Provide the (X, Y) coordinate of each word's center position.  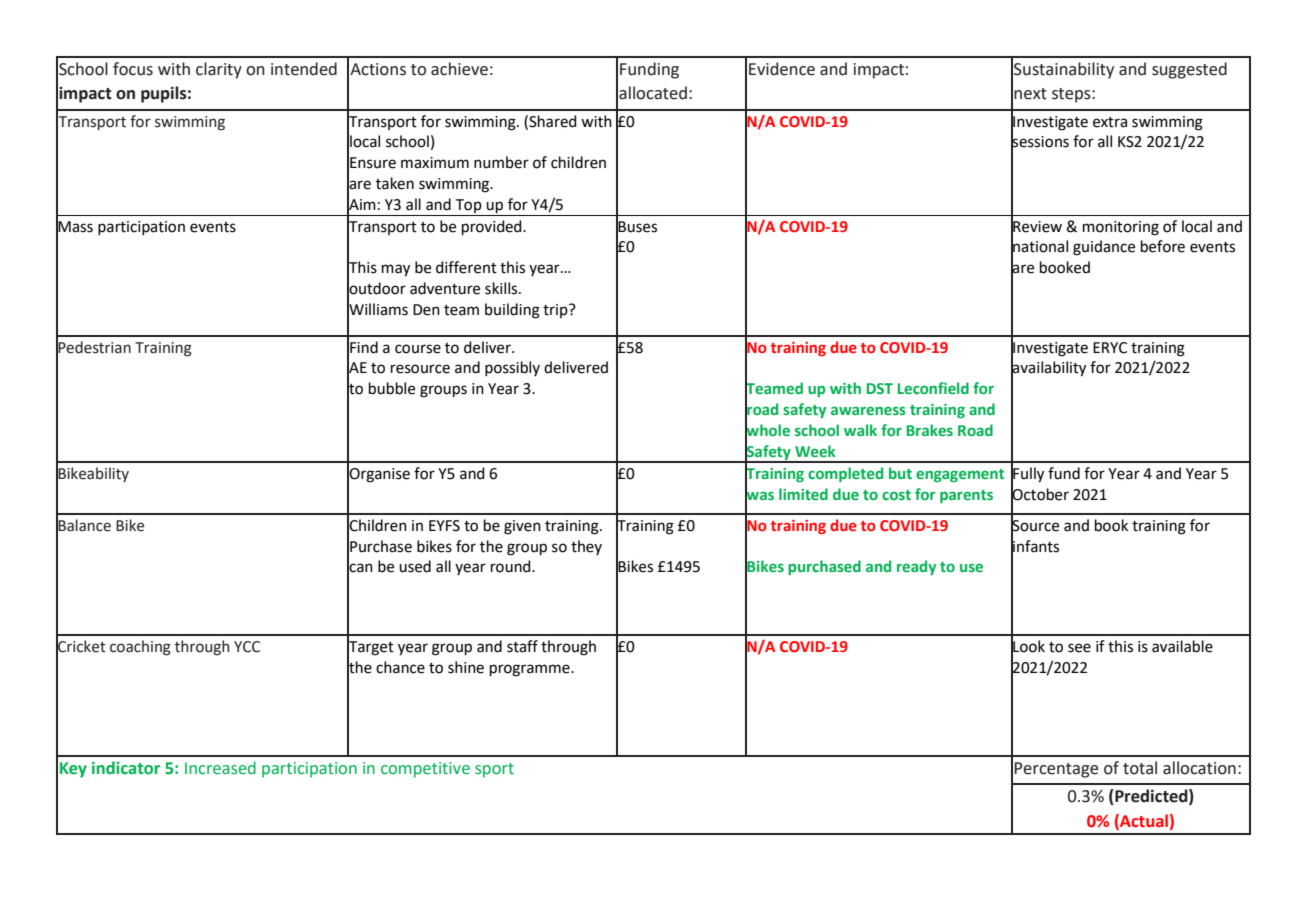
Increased (220, 768)
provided (493, 227)
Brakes (930, 430)
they (586, 547)
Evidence (782, 69)
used (415, 566)
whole (767, 430)
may (396, 270)
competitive (425, 770)
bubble (392, 388)
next (1030, 94)
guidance (1104, 248)
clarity (219, 70)
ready (916, 567)
